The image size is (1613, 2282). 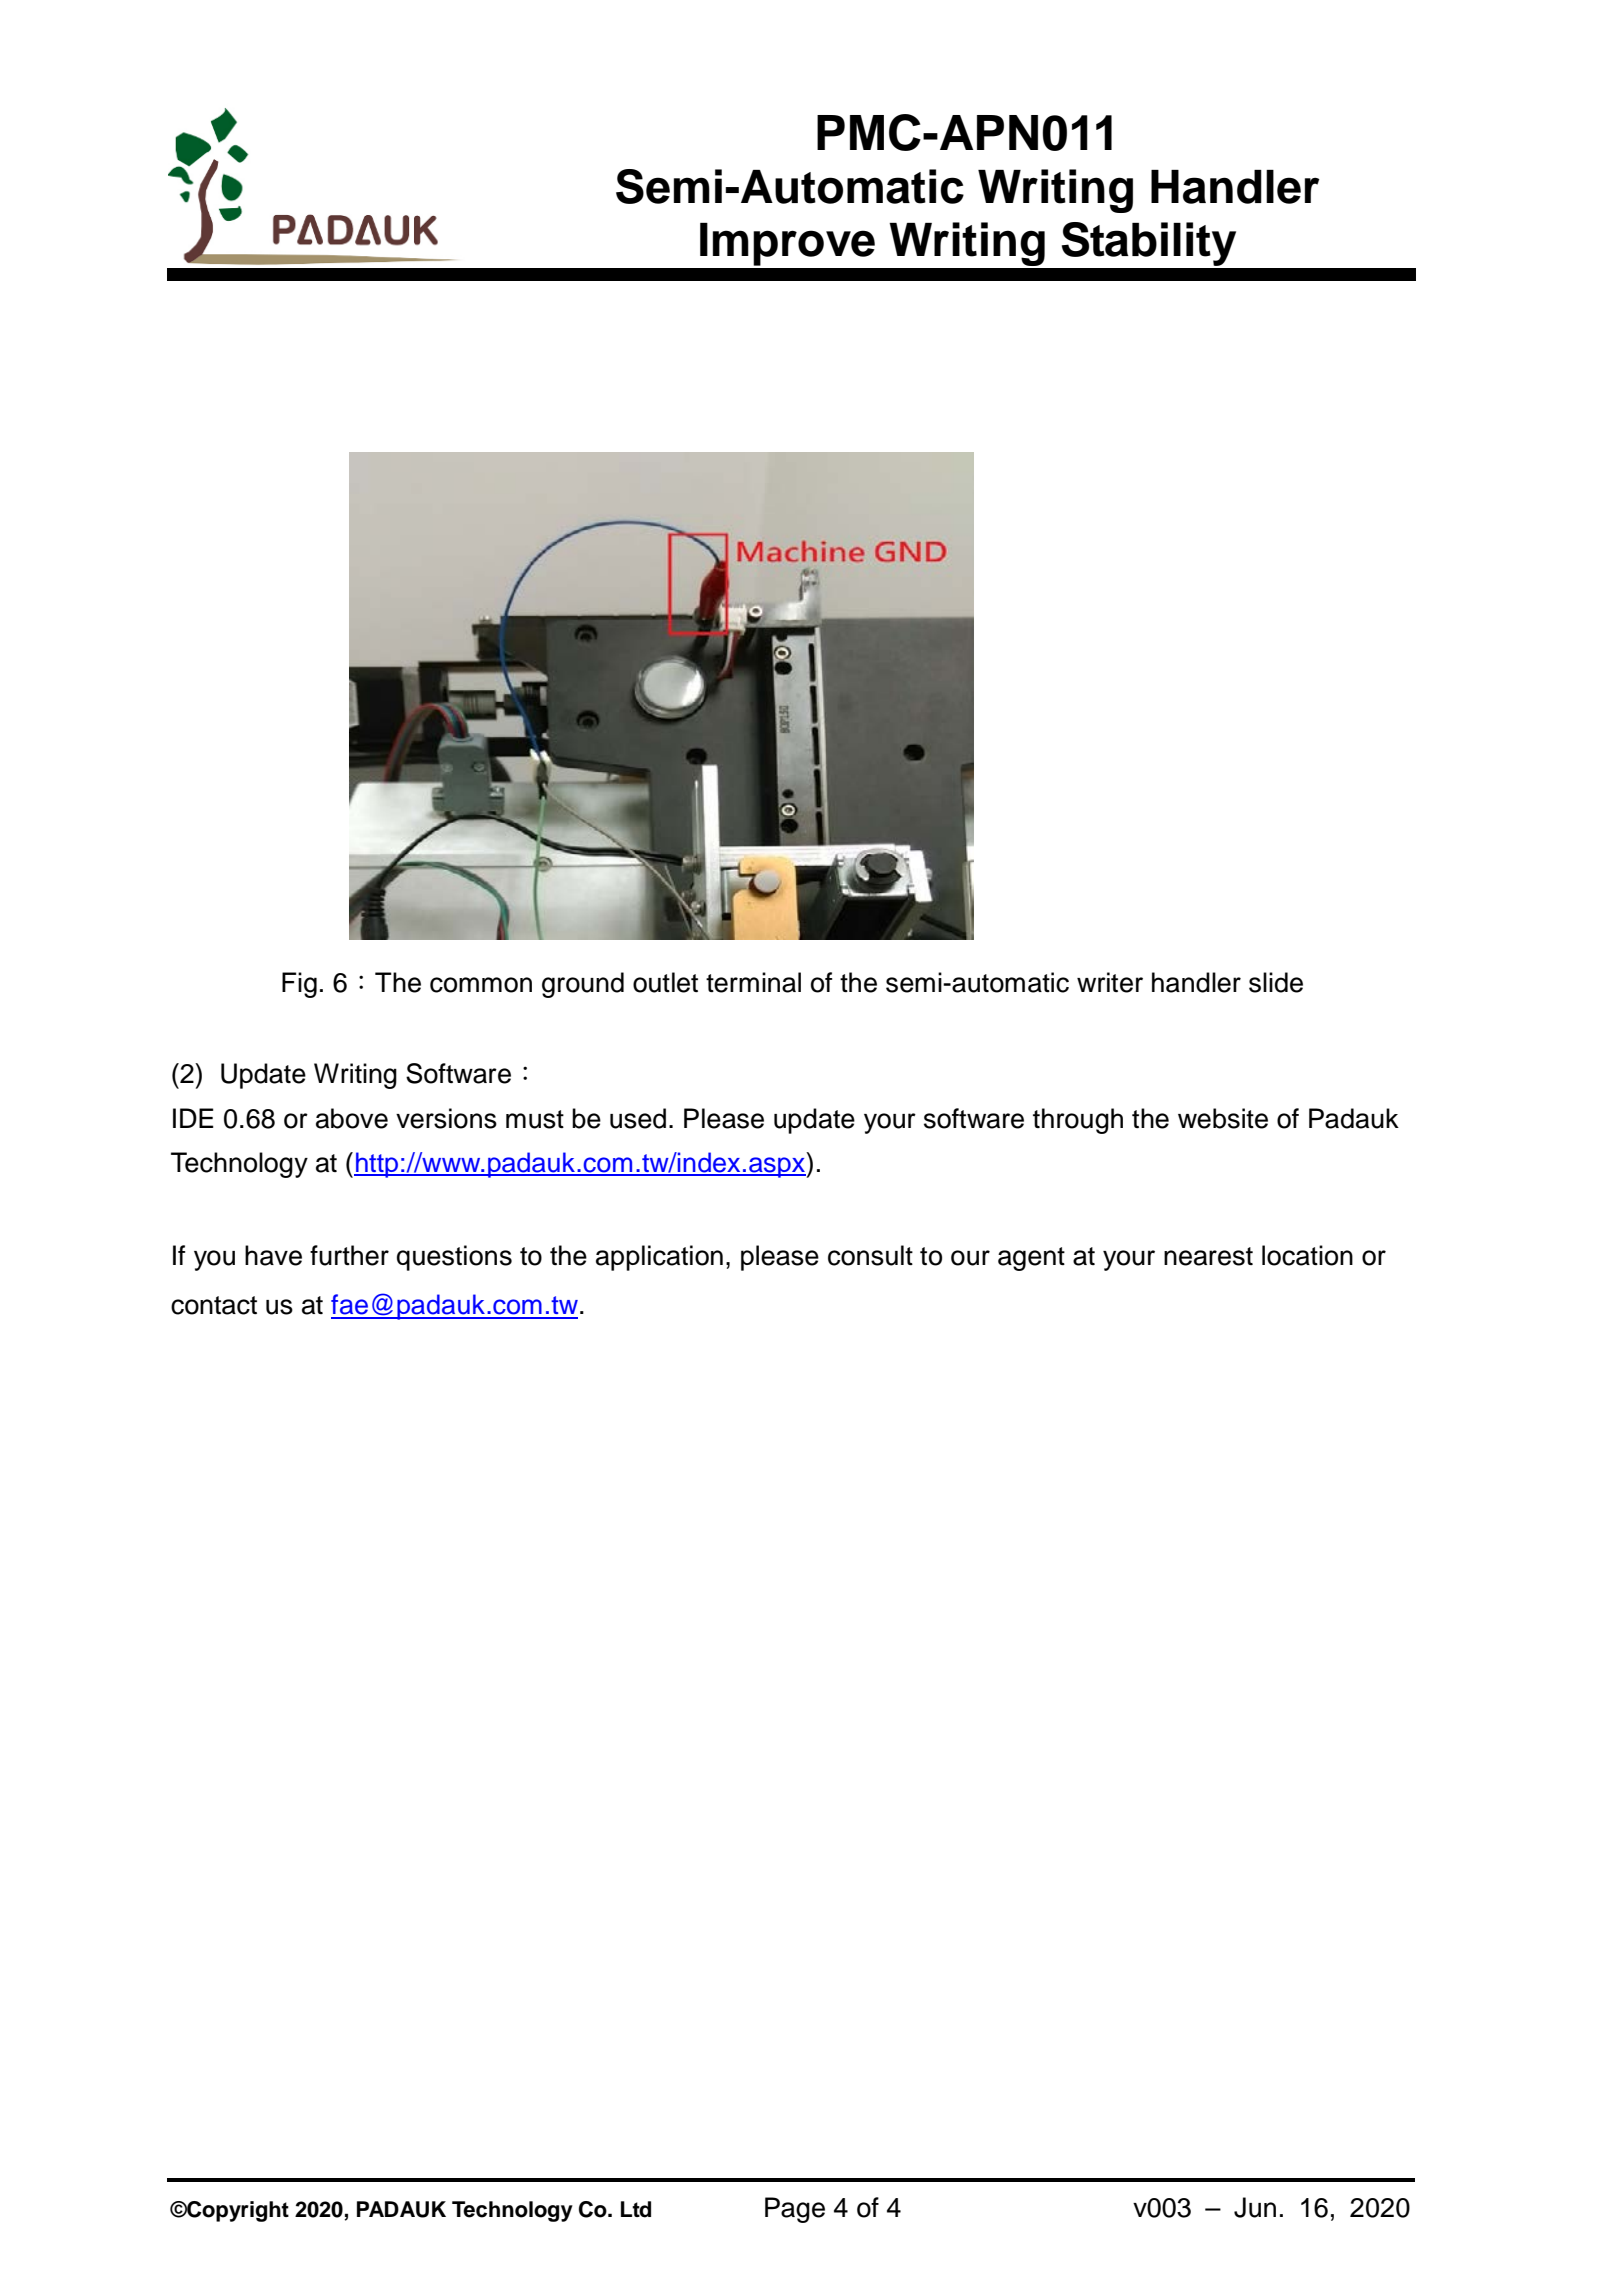 I want to click on Fig, so click(x=299, y=985).
